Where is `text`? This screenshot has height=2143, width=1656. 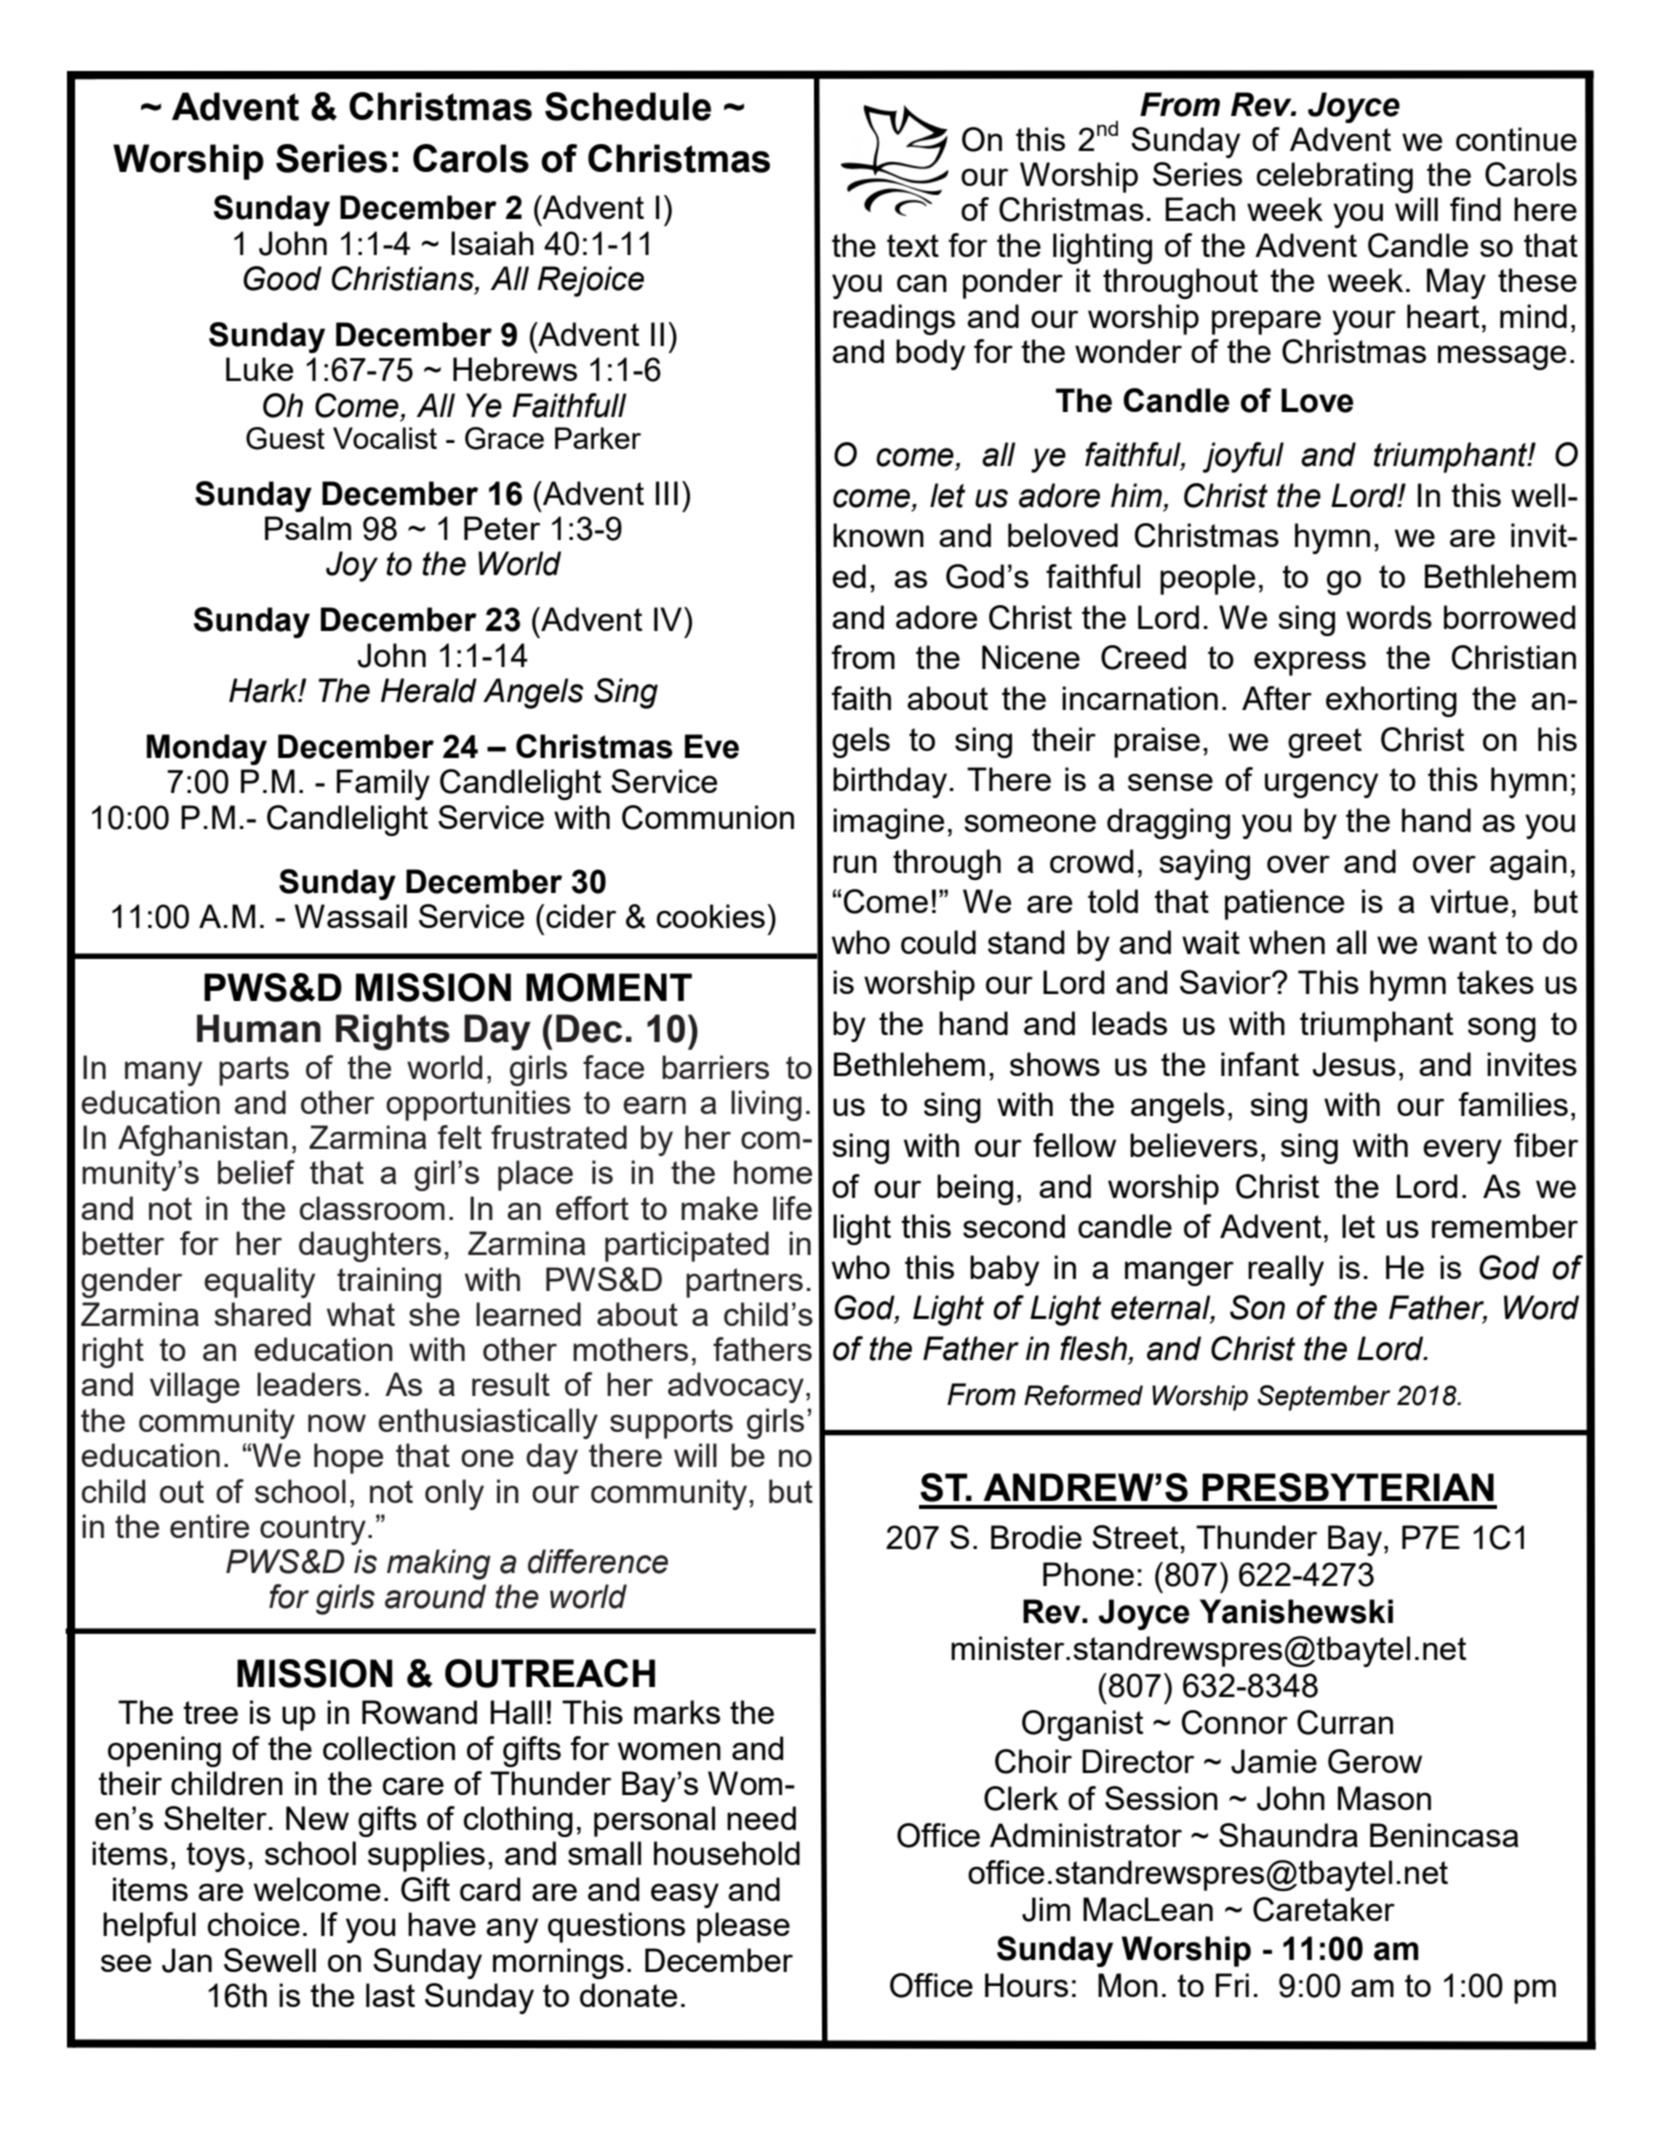 text is located at coordinates (913, 245).
